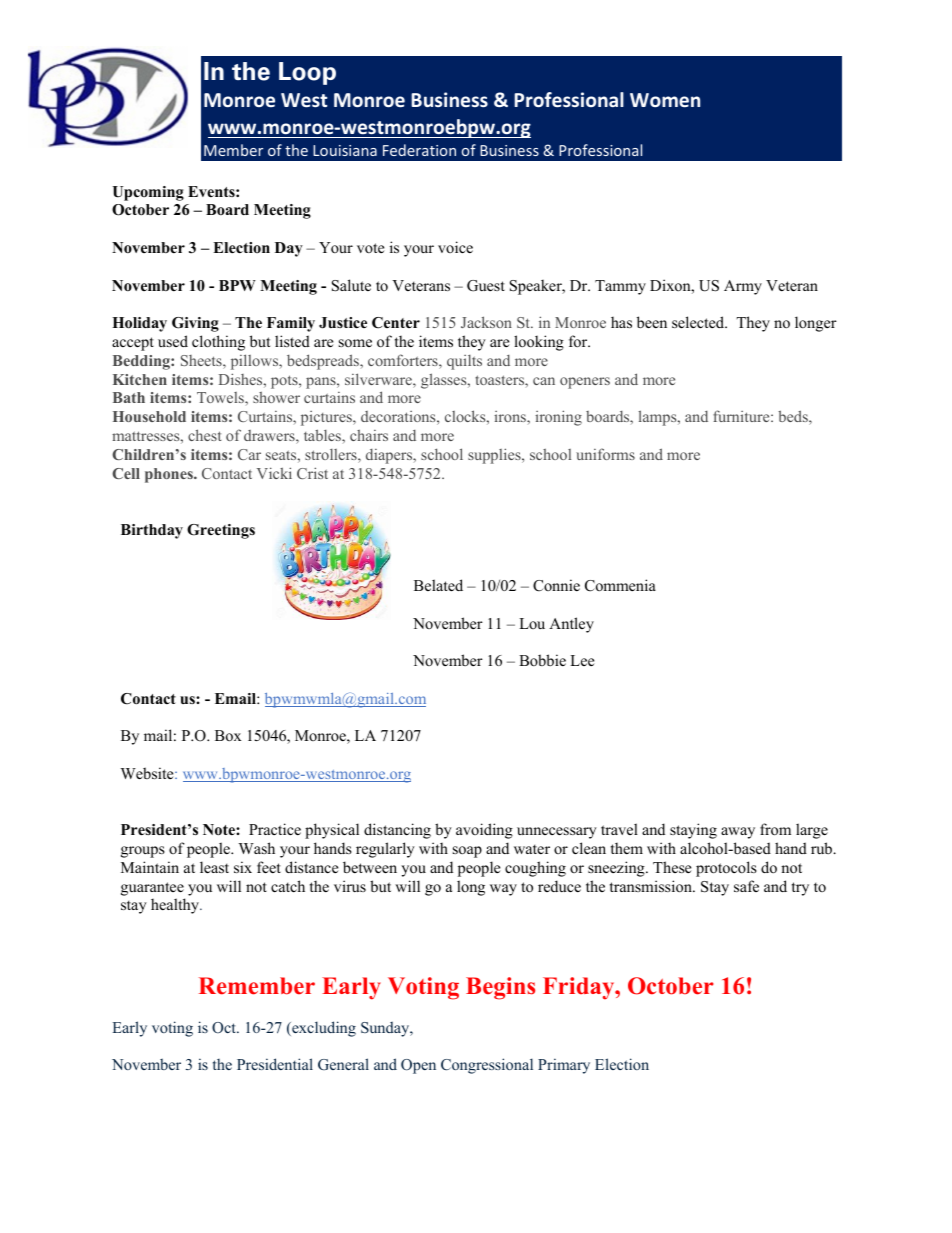 The image size is (952, 1233). Describe the element at coordinates (484, 831) in the screenshot. I see `avoiding` at that location.
